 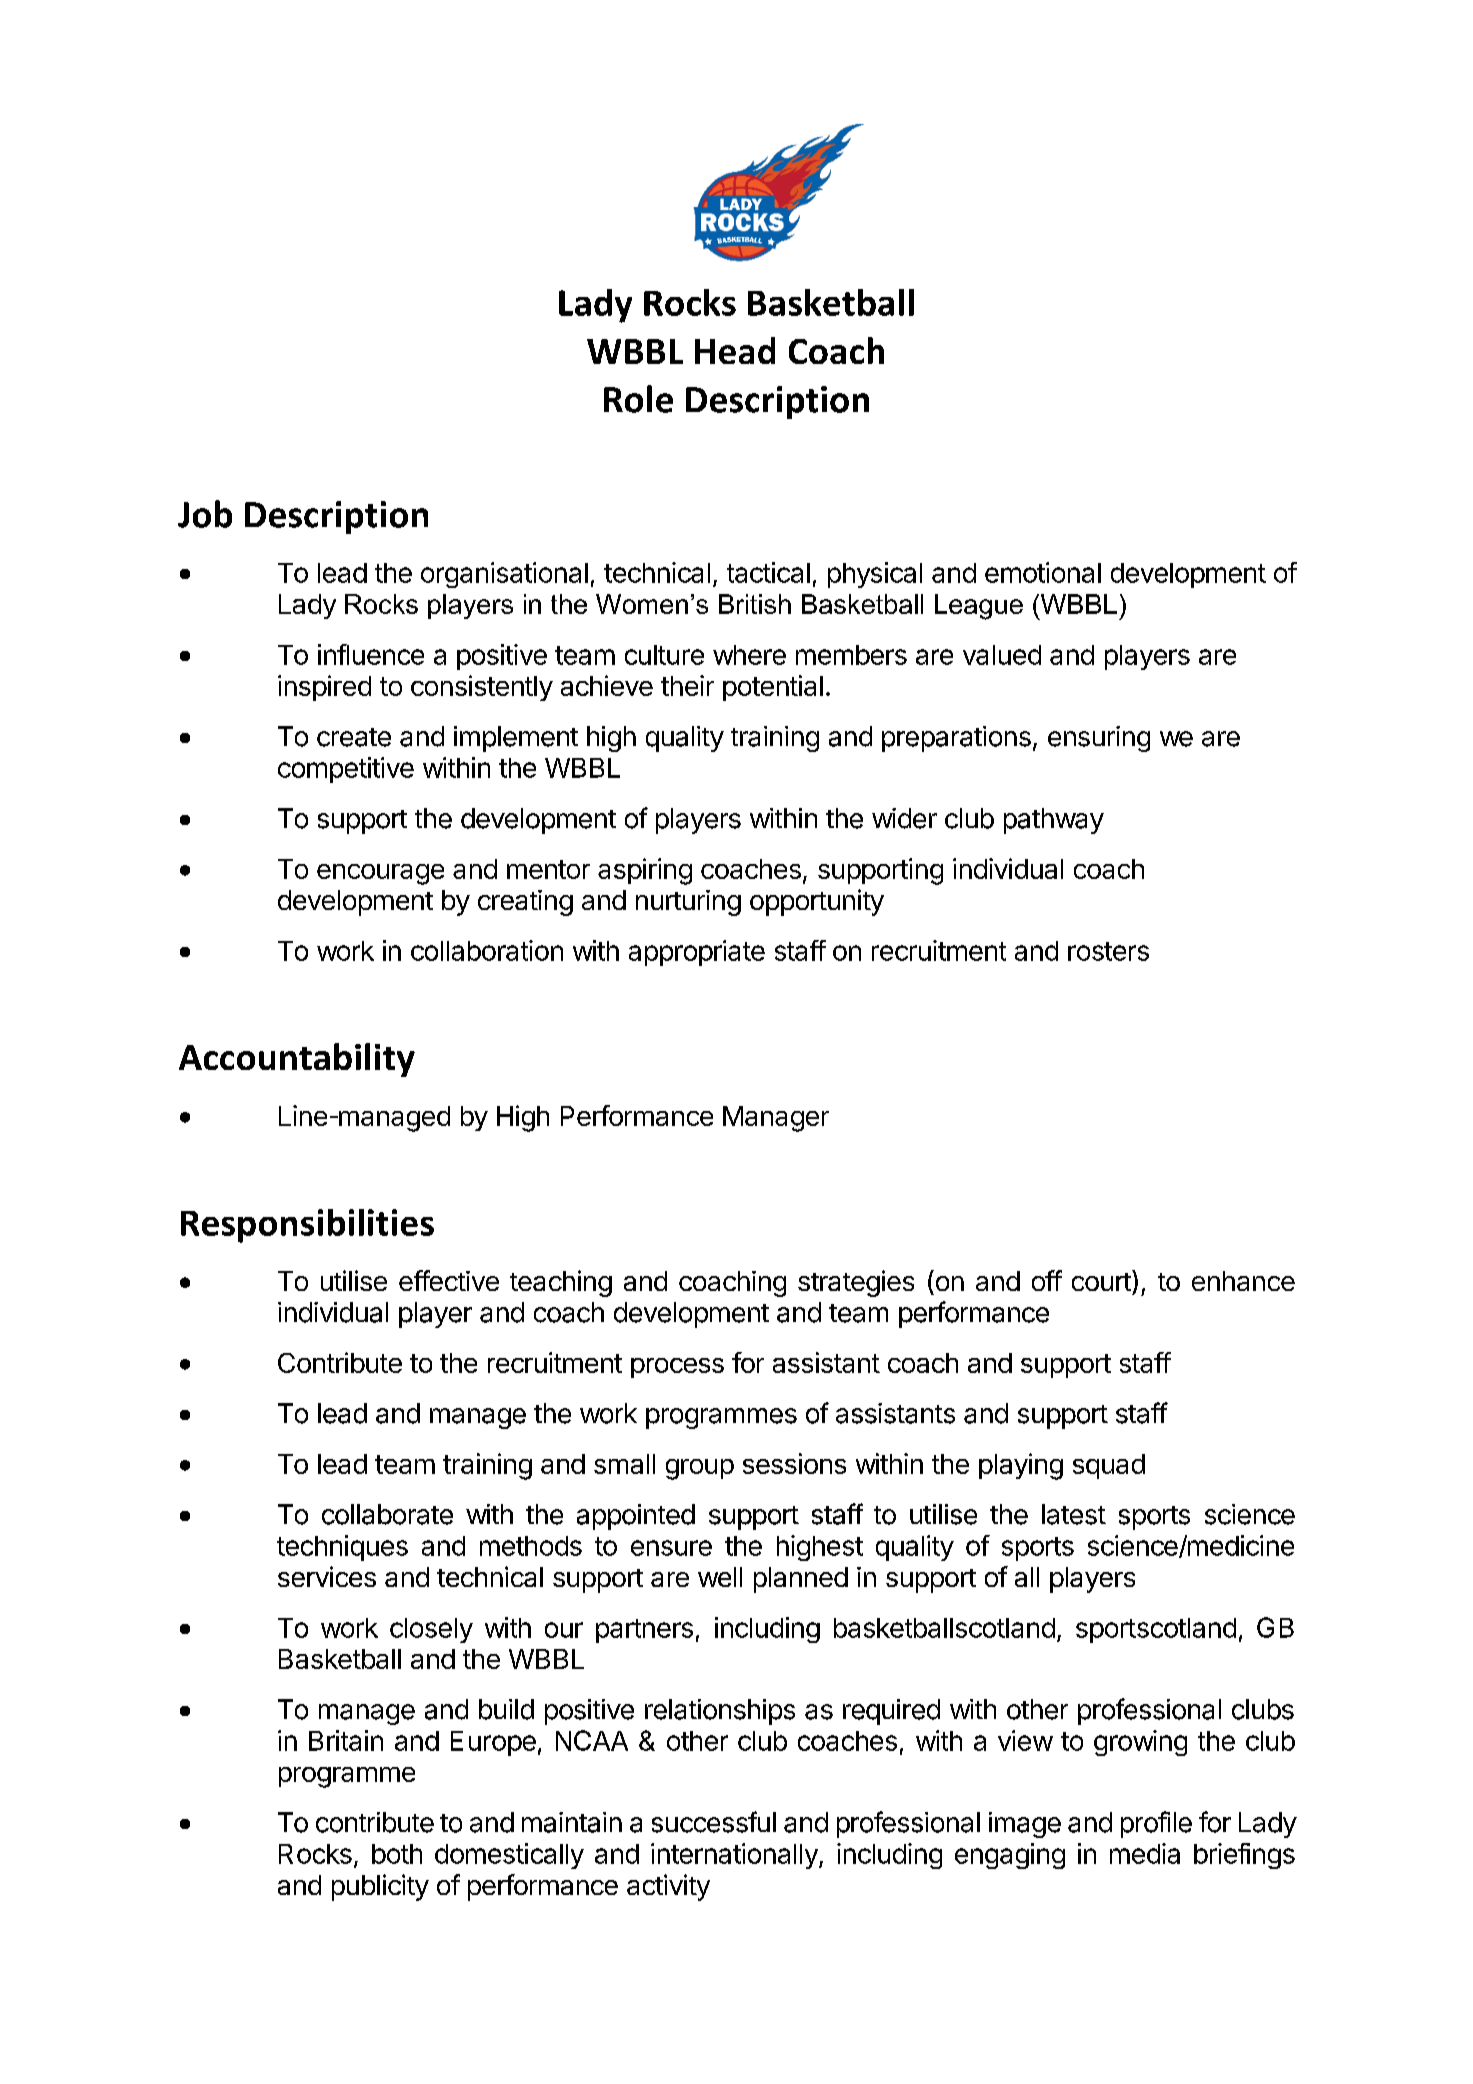 What do you see at coordinates (205, 514) in the screenshot?
I see `Job` at bounding box center [205, 514].
